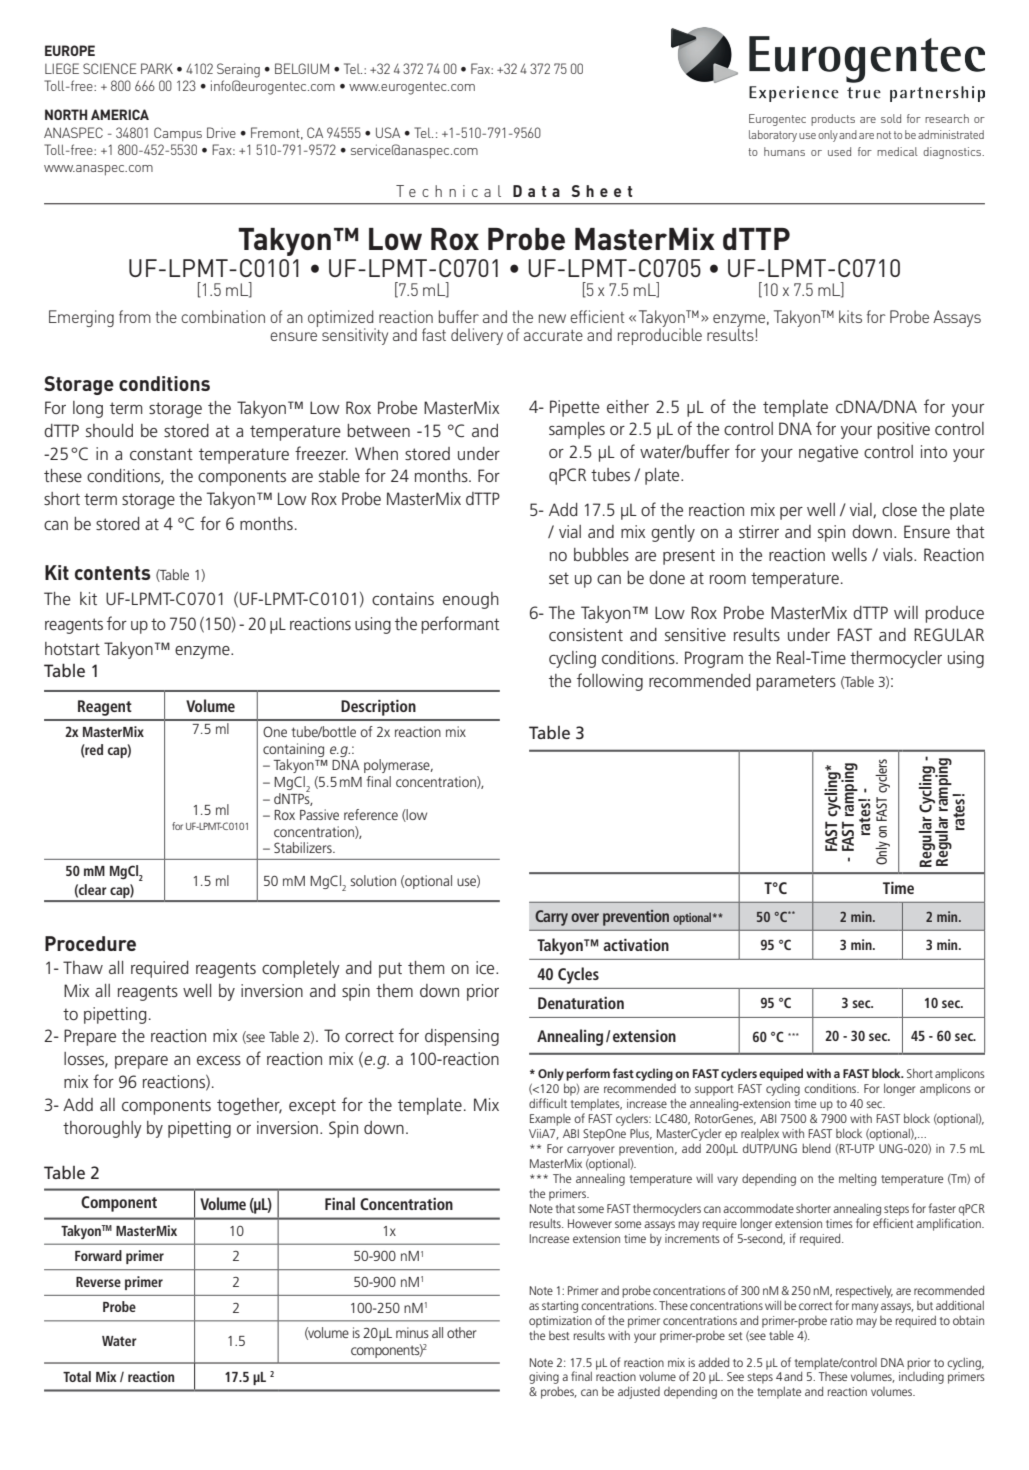 The image size is (1029, 1470). Describe the element at coordinates (388, 132) in the screenshot. I see `USA` at that location.
